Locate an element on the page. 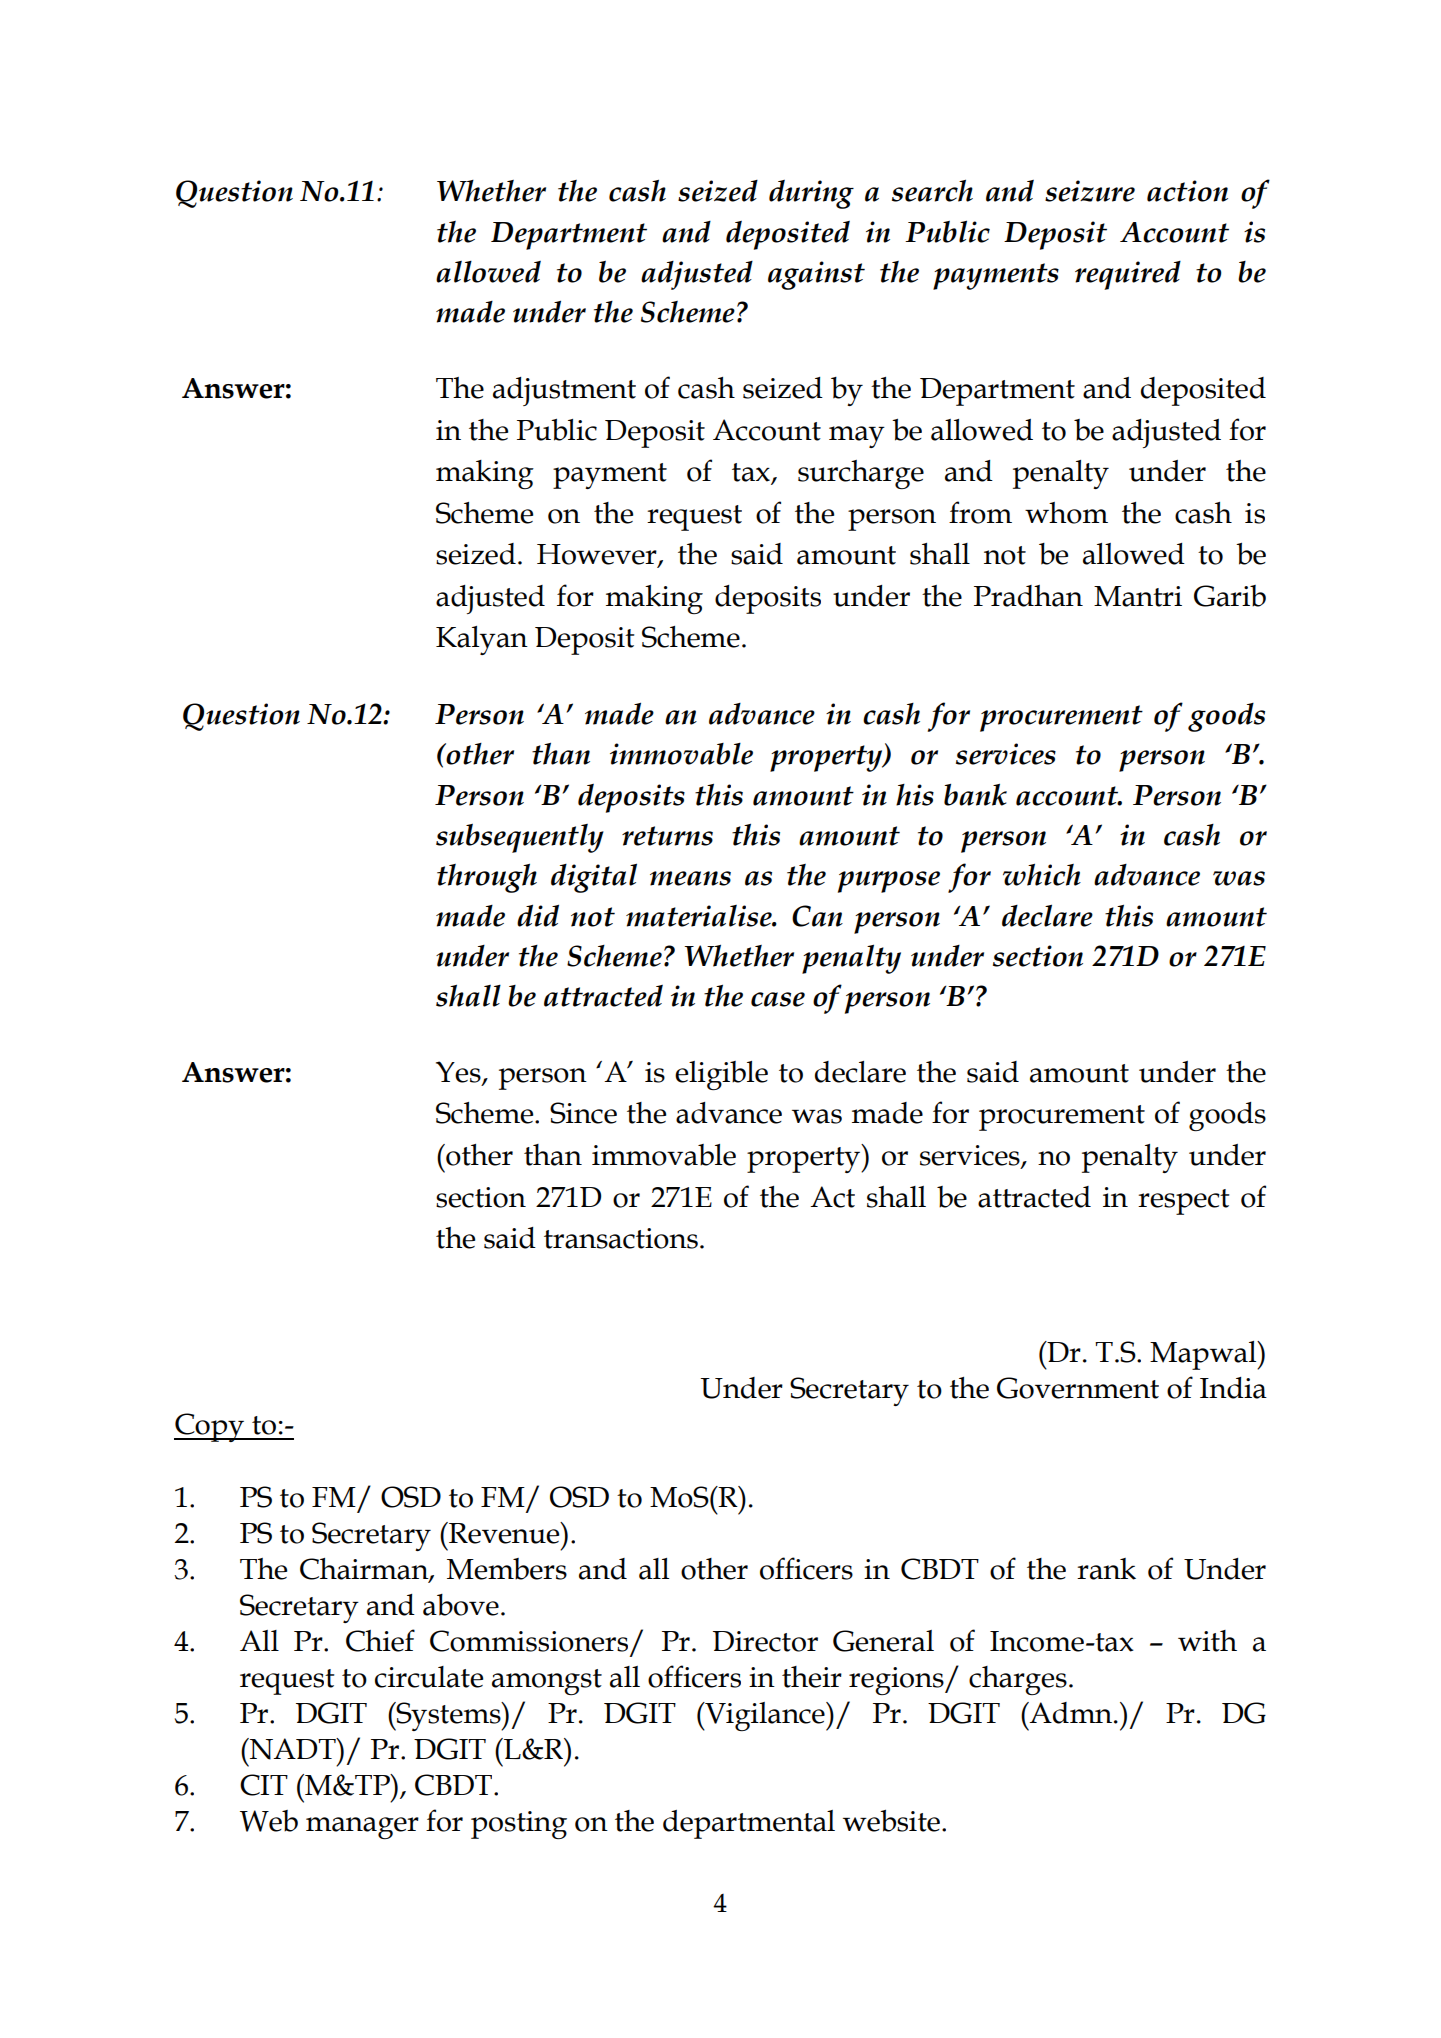 The width and height of the document is (1441, 2038). Garib is located at coordinates (1230, 596).
